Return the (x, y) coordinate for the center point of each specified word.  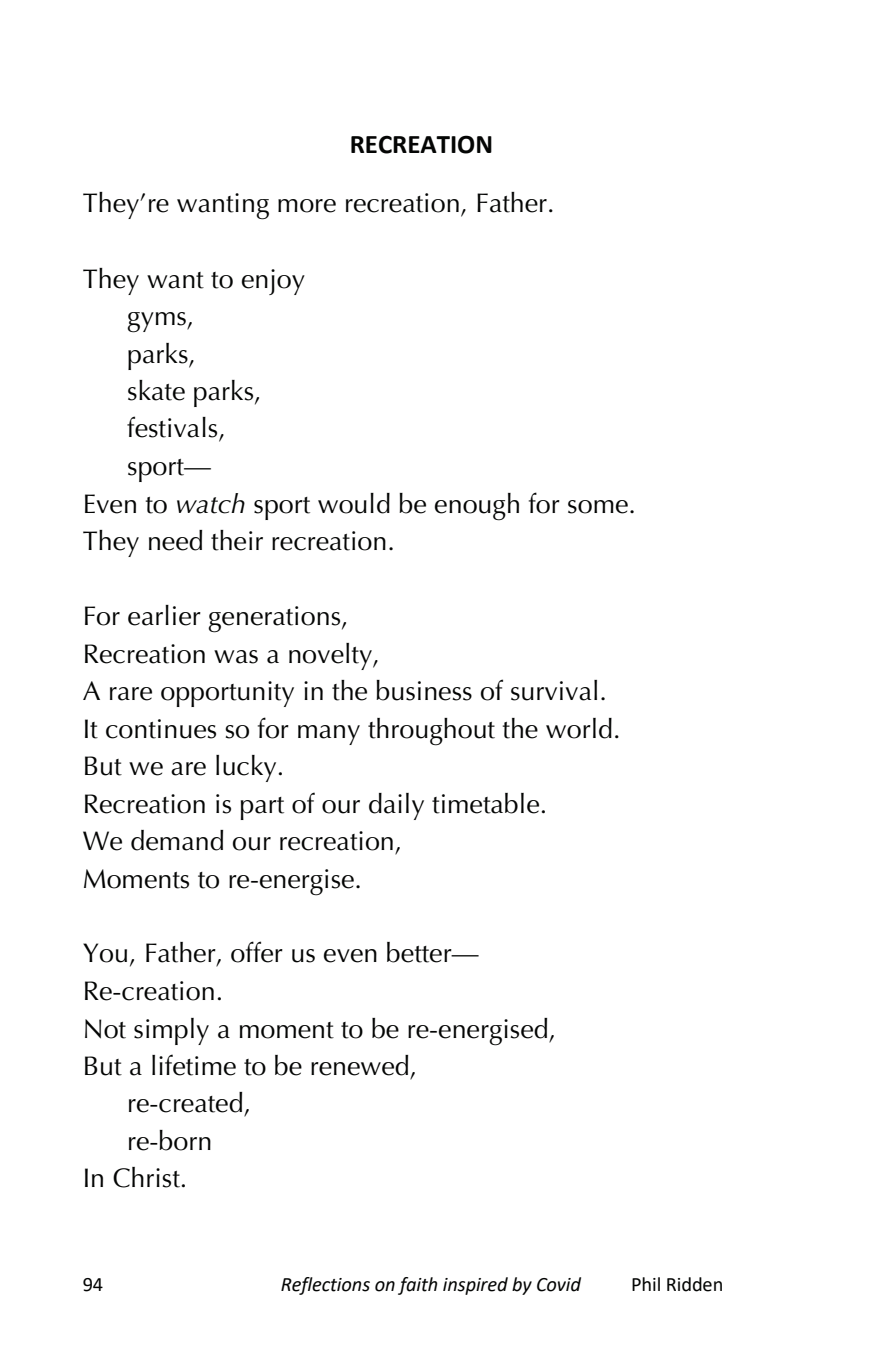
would (354, 503)
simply (171, 1031)
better (420, 952)
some (598, 507)
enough (477, 507)
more (307, 206)
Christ (147, 1177)
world (579, 728)
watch (211, 503)
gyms (157, 322)
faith (418, 1286)
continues (161, 729)
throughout (431, 732)
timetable (487, 803)
